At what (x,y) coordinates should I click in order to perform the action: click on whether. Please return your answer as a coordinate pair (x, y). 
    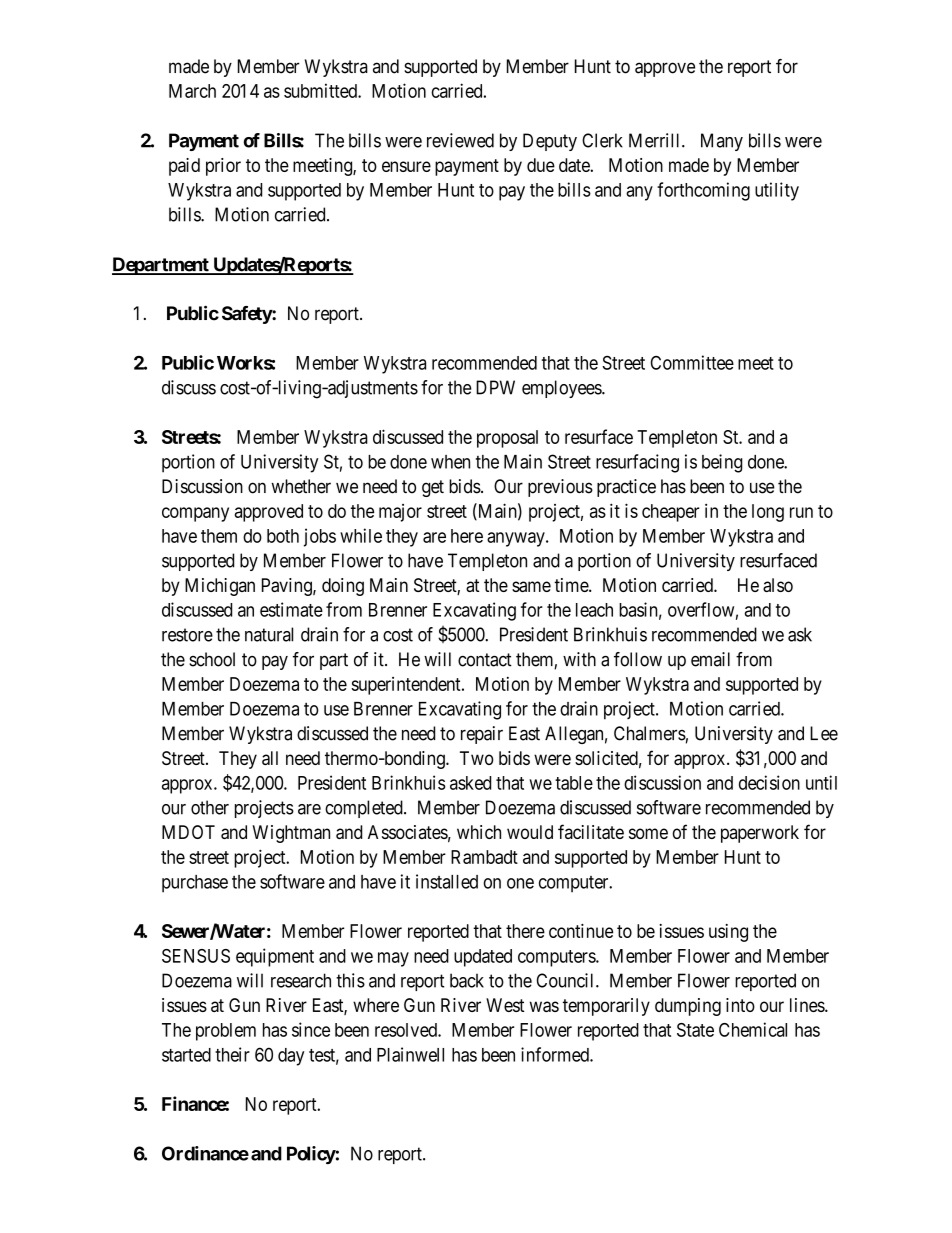
    Looking at the image, I should click on (301, 486).
